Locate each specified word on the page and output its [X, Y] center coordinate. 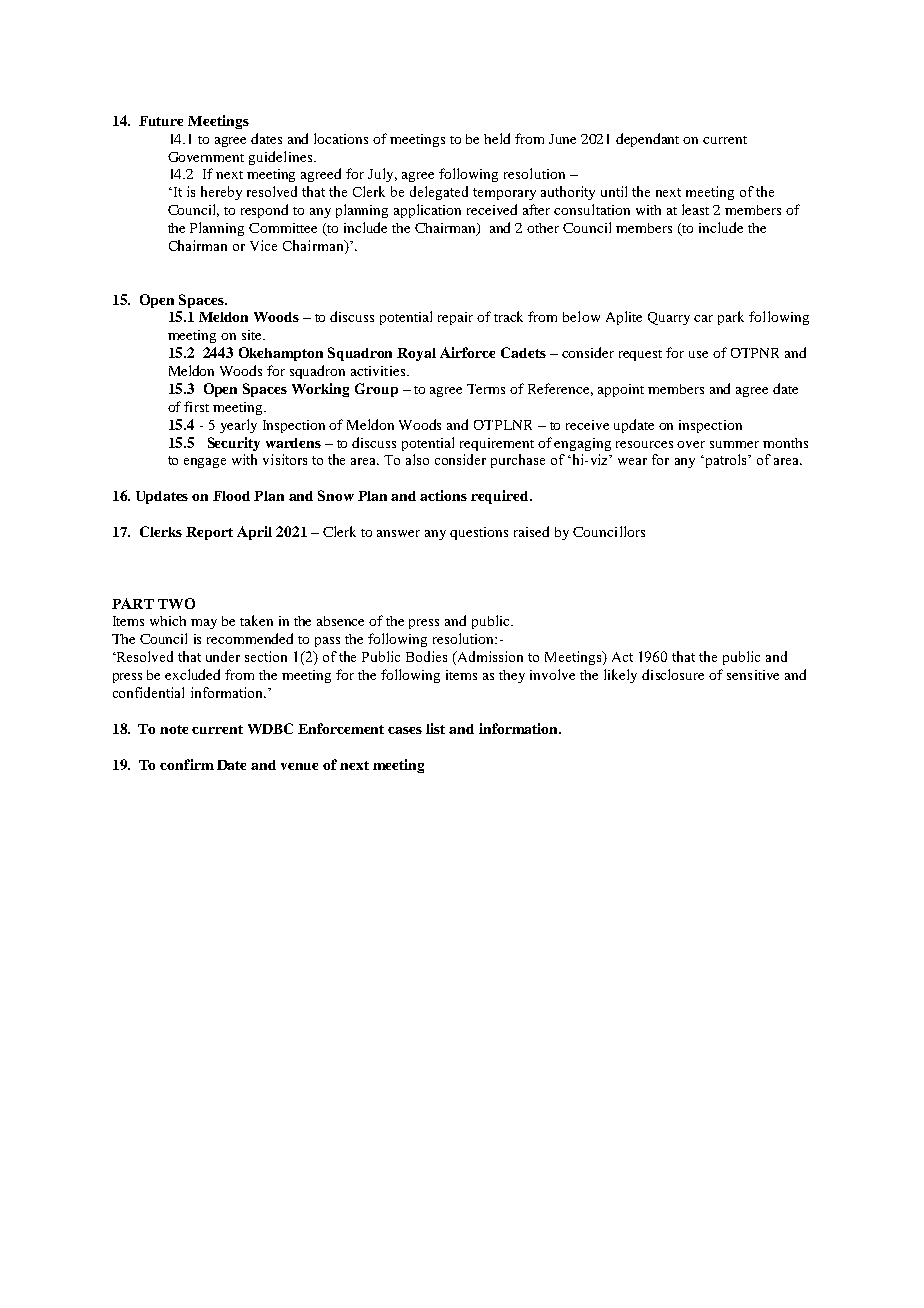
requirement [497, 444]
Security [234, 444]
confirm [187, 764]
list [435, 728]
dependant [647, 140]
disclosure [673, 674]
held [497, 138]
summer [734, 444]
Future [161, 121]
